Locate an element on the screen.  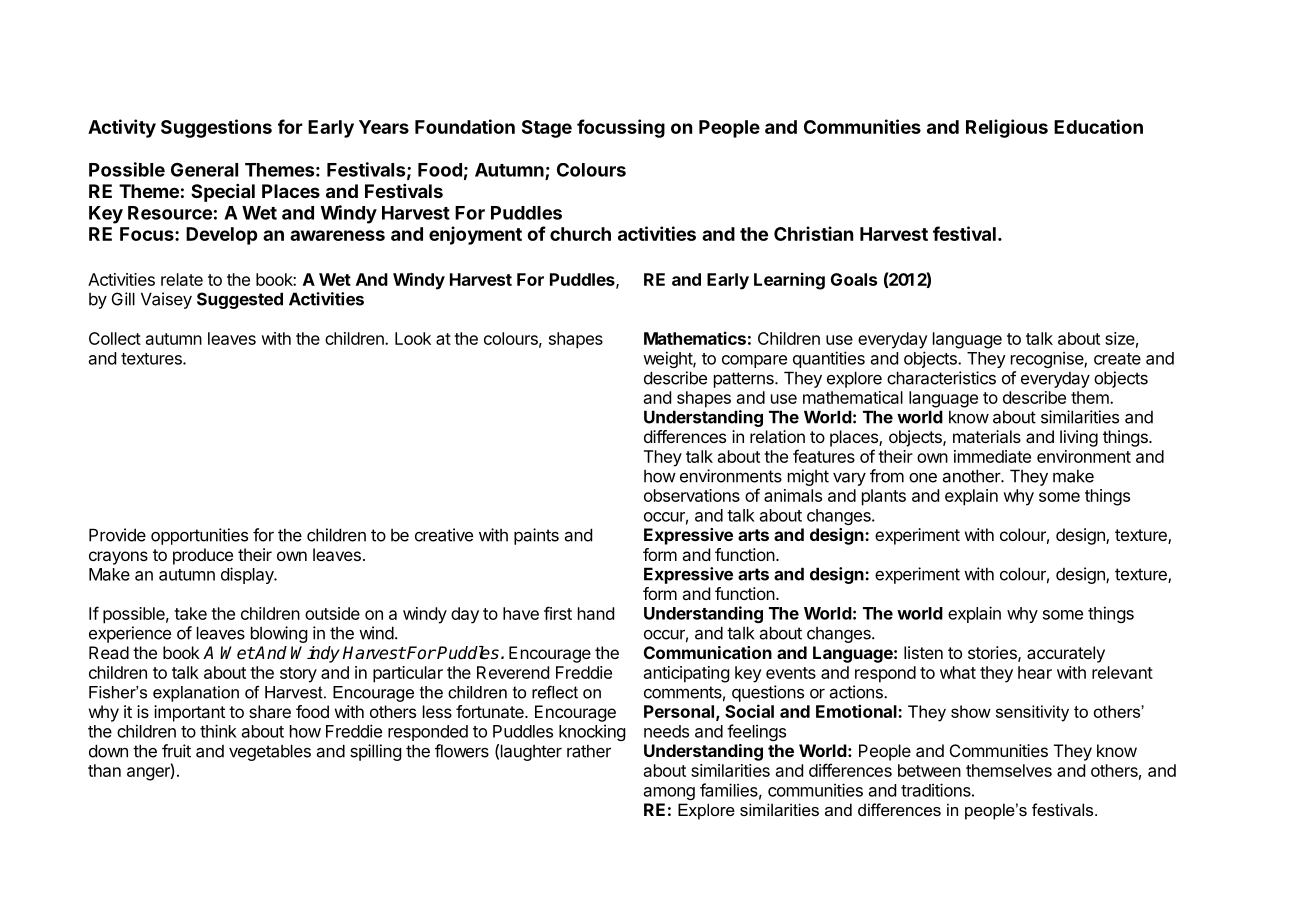
opportunities is located at coordinates (199, 536).
